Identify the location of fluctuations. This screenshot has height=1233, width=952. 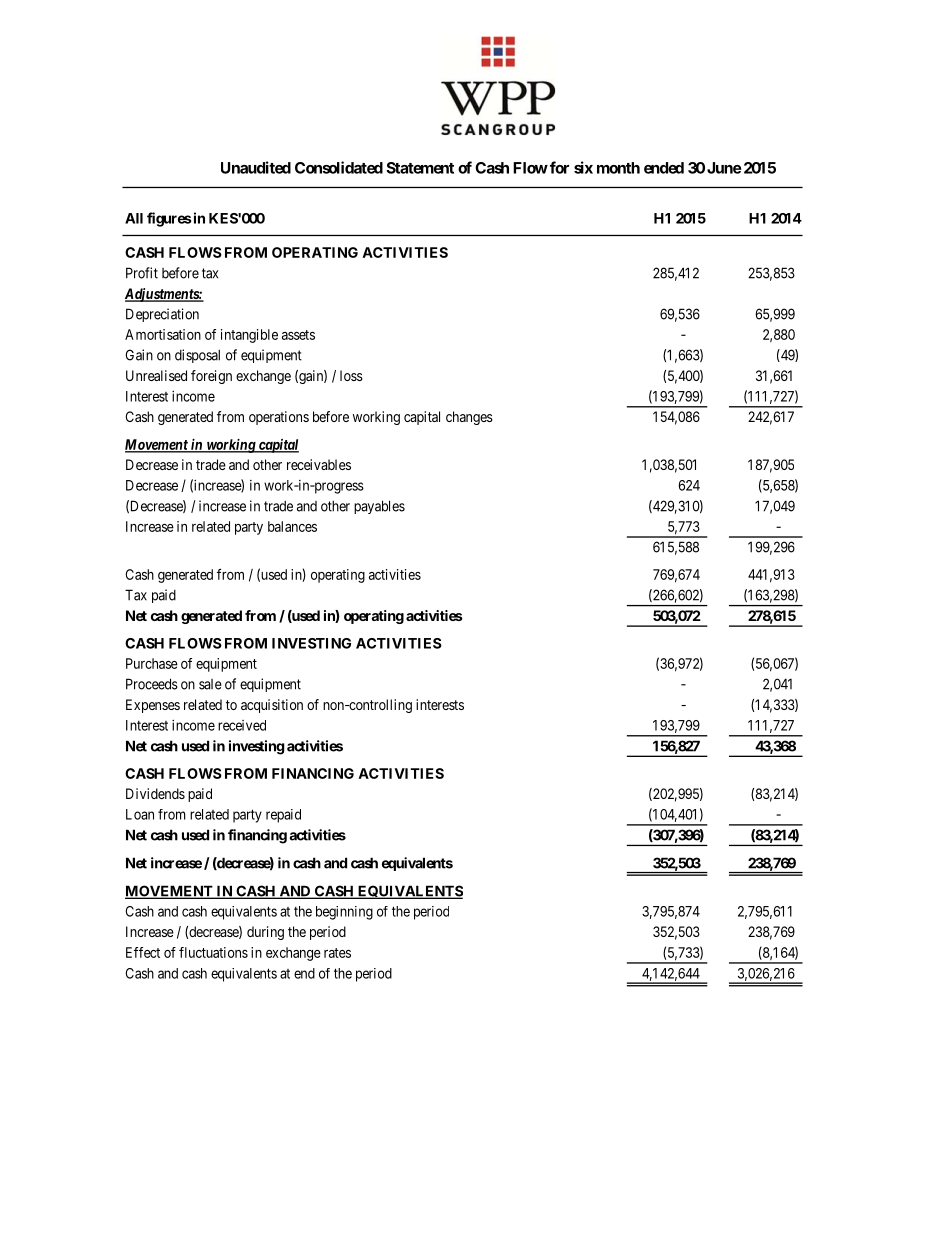
(213, 952).
